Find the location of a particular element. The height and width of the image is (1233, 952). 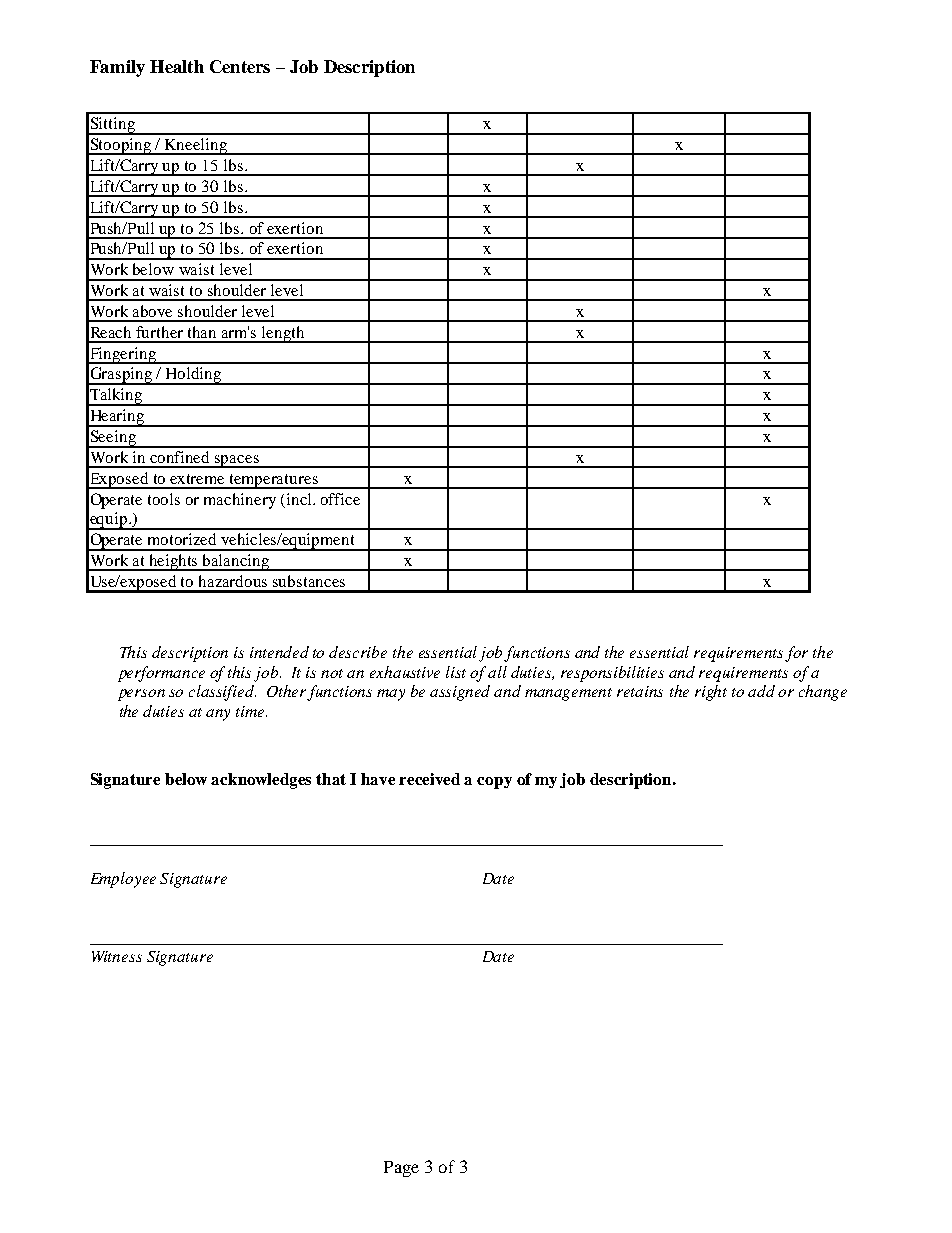

right is located at coordinates (711, 693).
